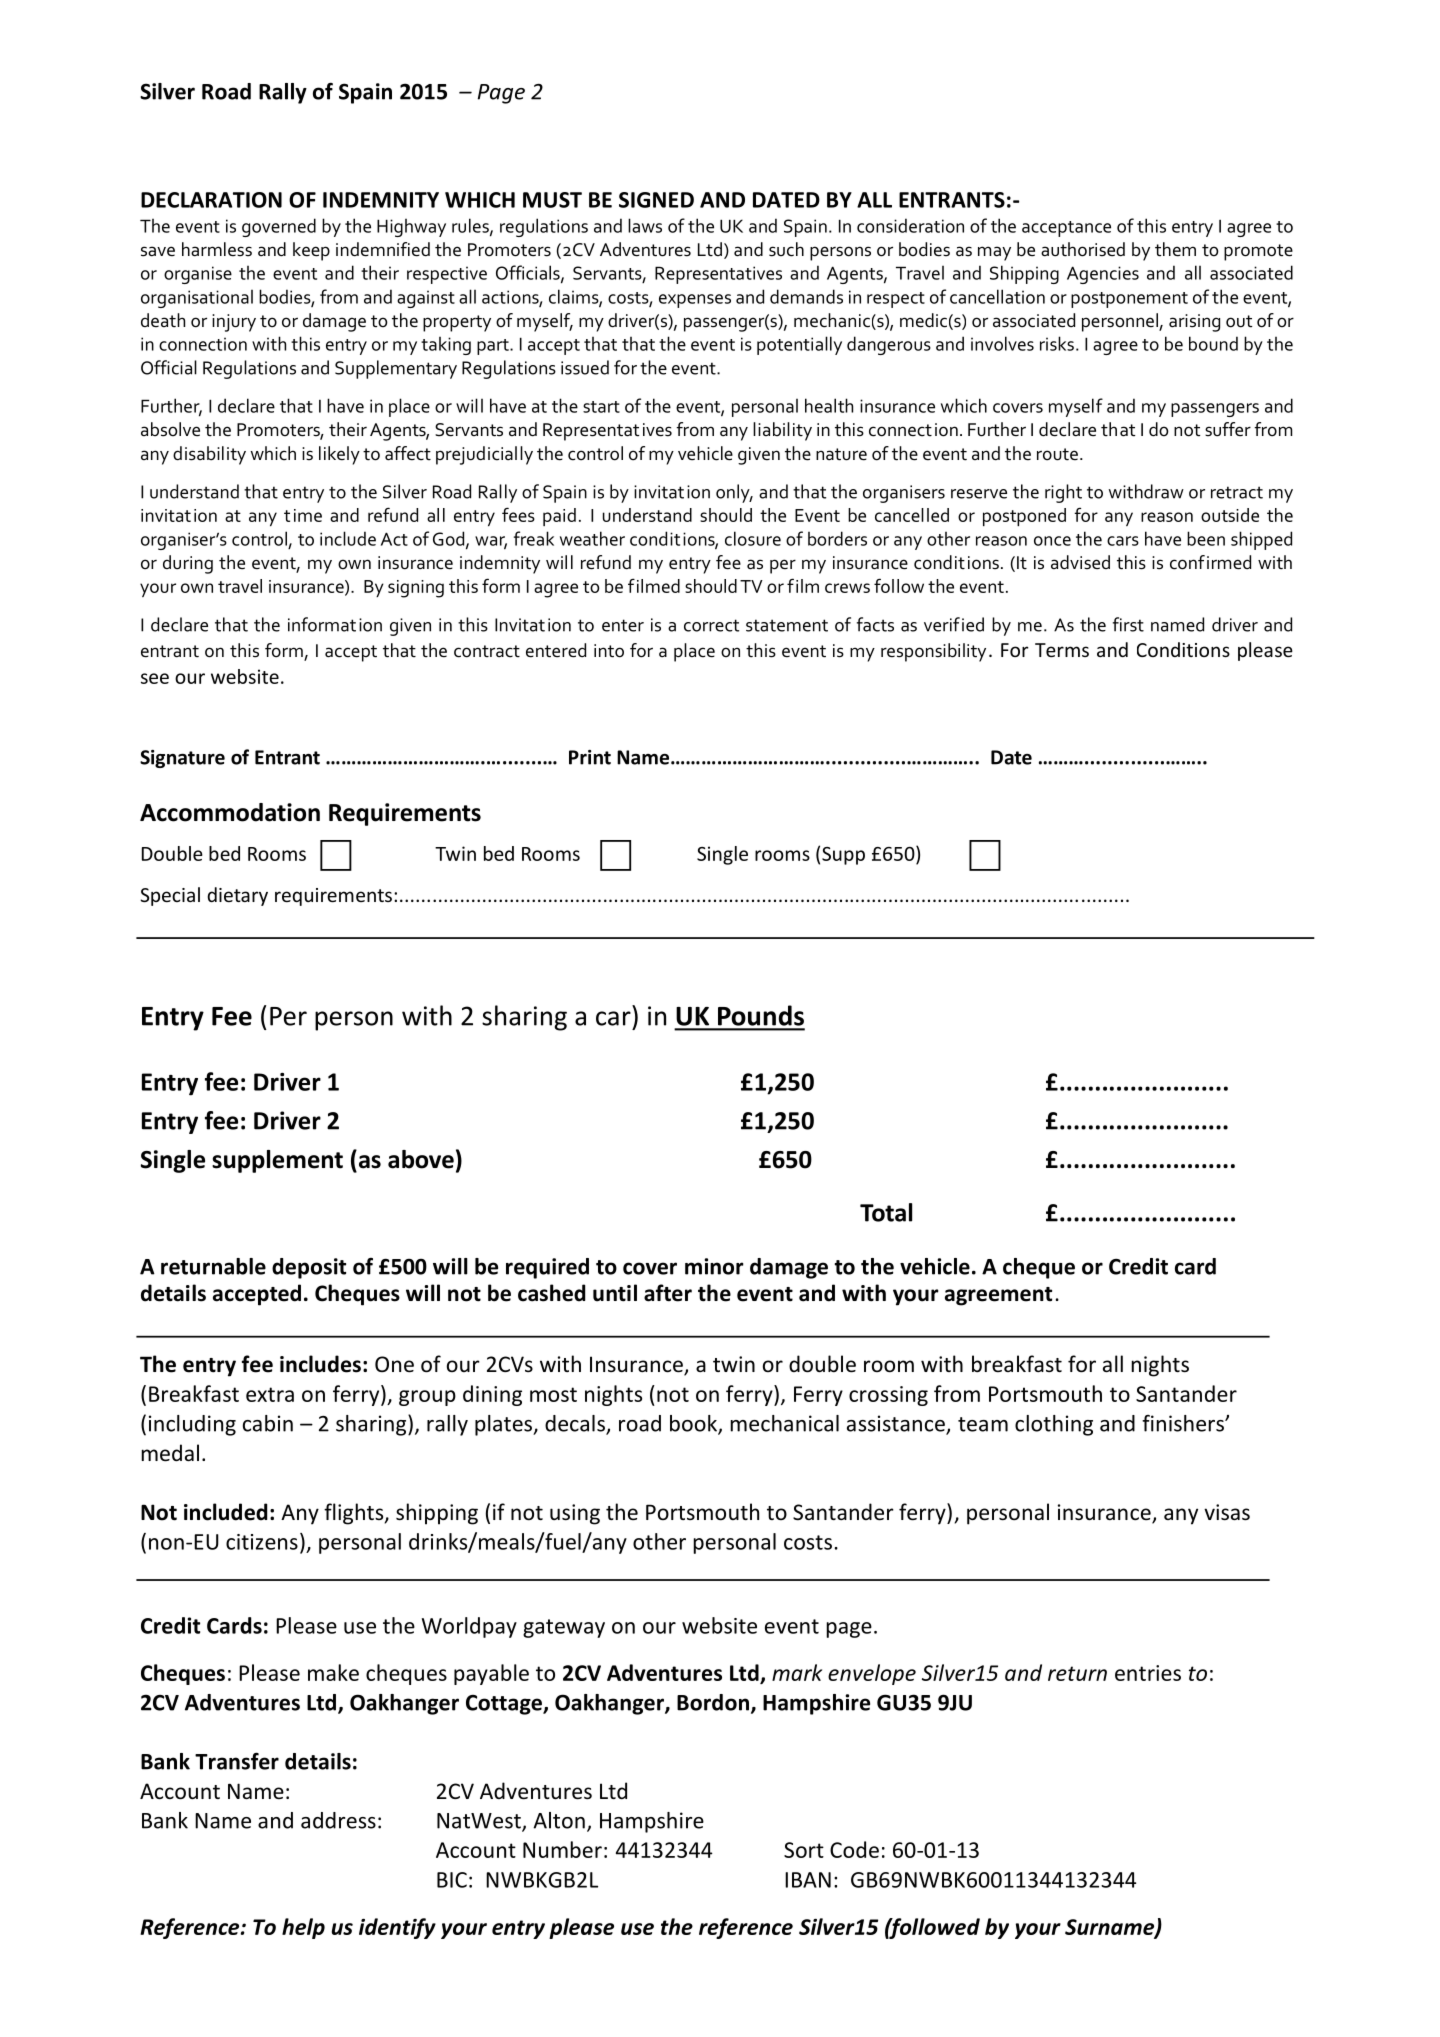 This page has width=1440, height=2037. What do you see at coordinates (590, 757) in the page?
I see `Print` at bounding box center [590, 757].
